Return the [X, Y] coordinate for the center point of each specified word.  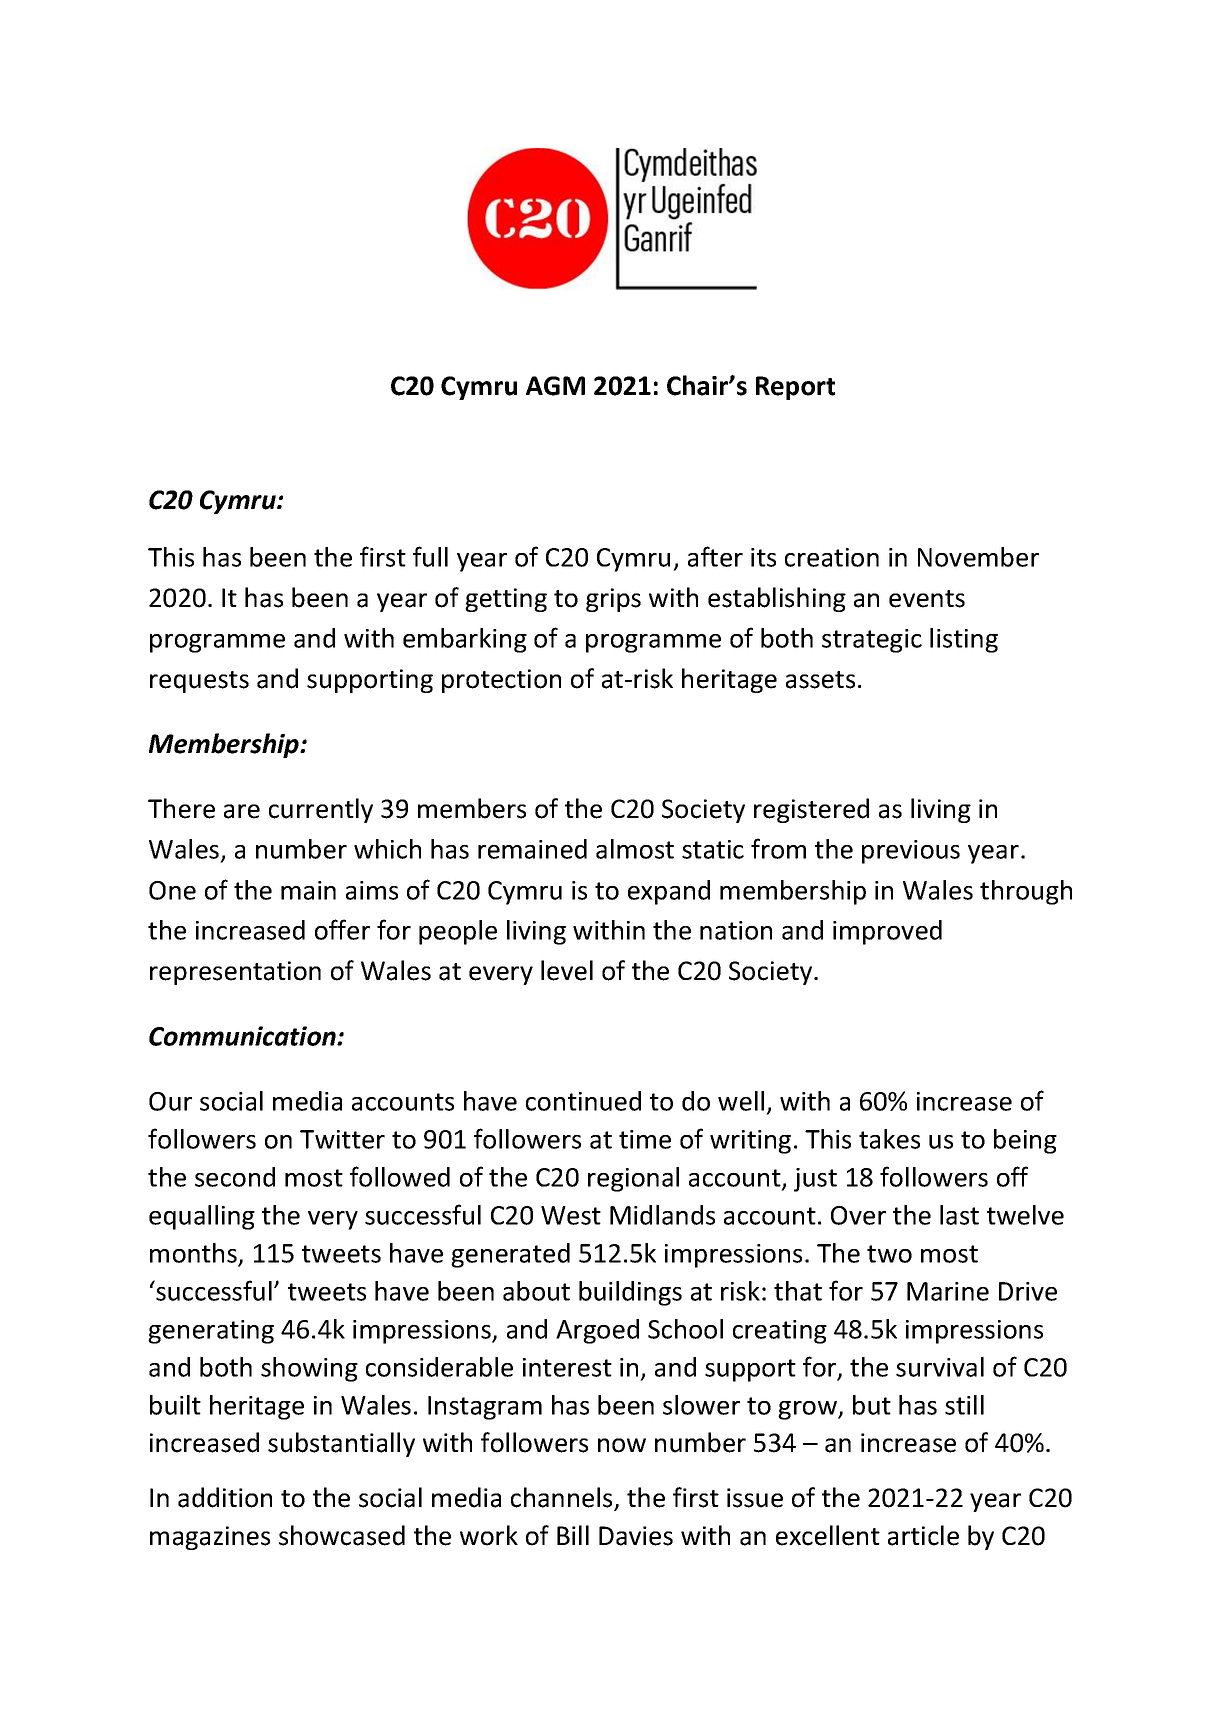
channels [563, 1498]
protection [501, 681]
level [567, 970]
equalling [202, 1217]
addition [225, 1497]
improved [887, 932]
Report [795, 388]
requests [199, 682]
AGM [555, 386]
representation [235, 973]
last [959, 1215]
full [430, 556]
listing [964, 640]
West [571, 1215]
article [923, 1535]
